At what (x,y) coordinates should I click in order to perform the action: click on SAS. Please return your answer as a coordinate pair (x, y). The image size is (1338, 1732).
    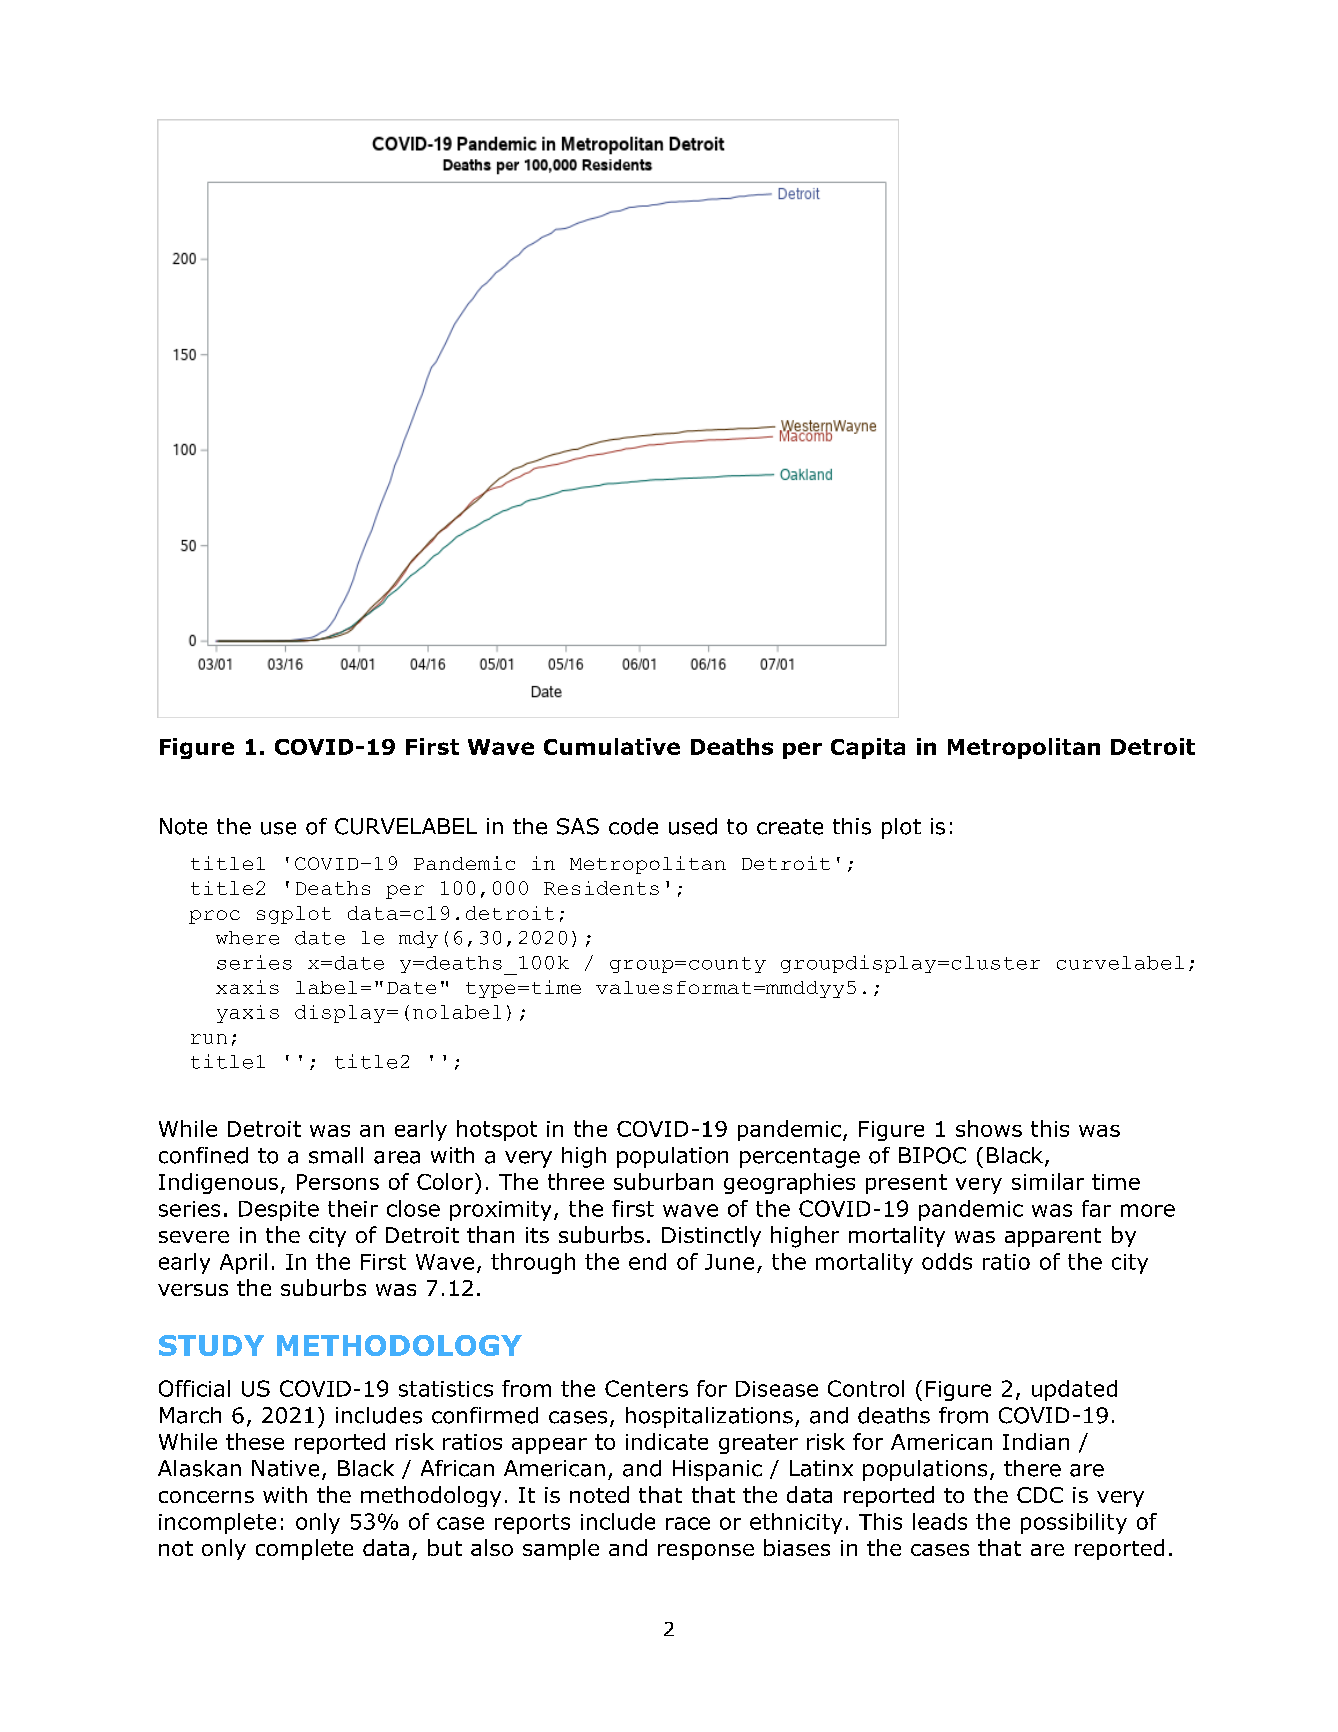
    Looking at the image, I should click on (578, 826).
